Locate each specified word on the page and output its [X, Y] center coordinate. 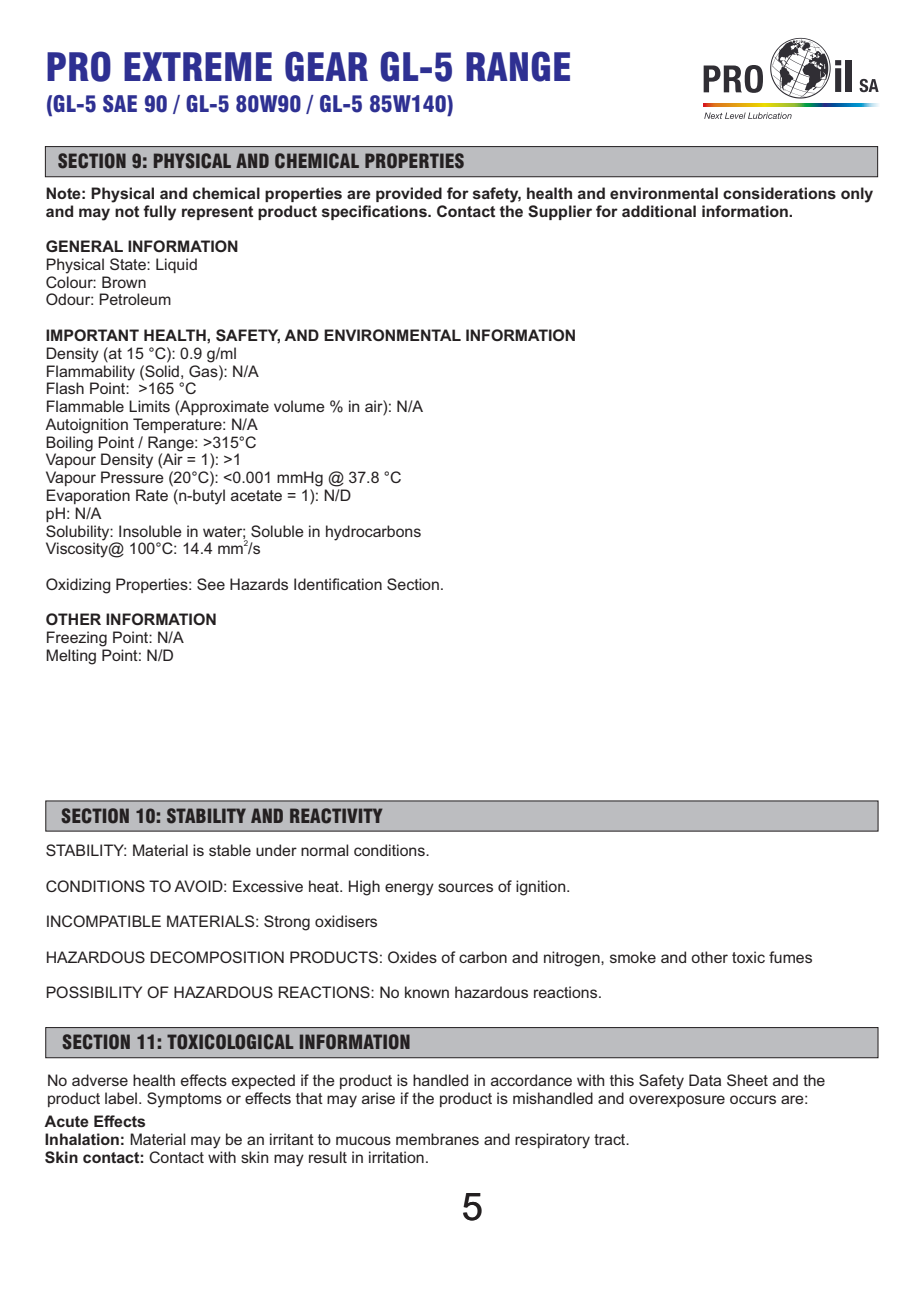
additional [659, 211]
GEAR [326, 66]
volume [299, 406]
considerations [779, 193]
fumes [790, 957]
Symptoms [184, 1100]
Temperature [178, 425]
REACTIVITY [336, 816]
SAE [120, 104]
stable [230, 850]
